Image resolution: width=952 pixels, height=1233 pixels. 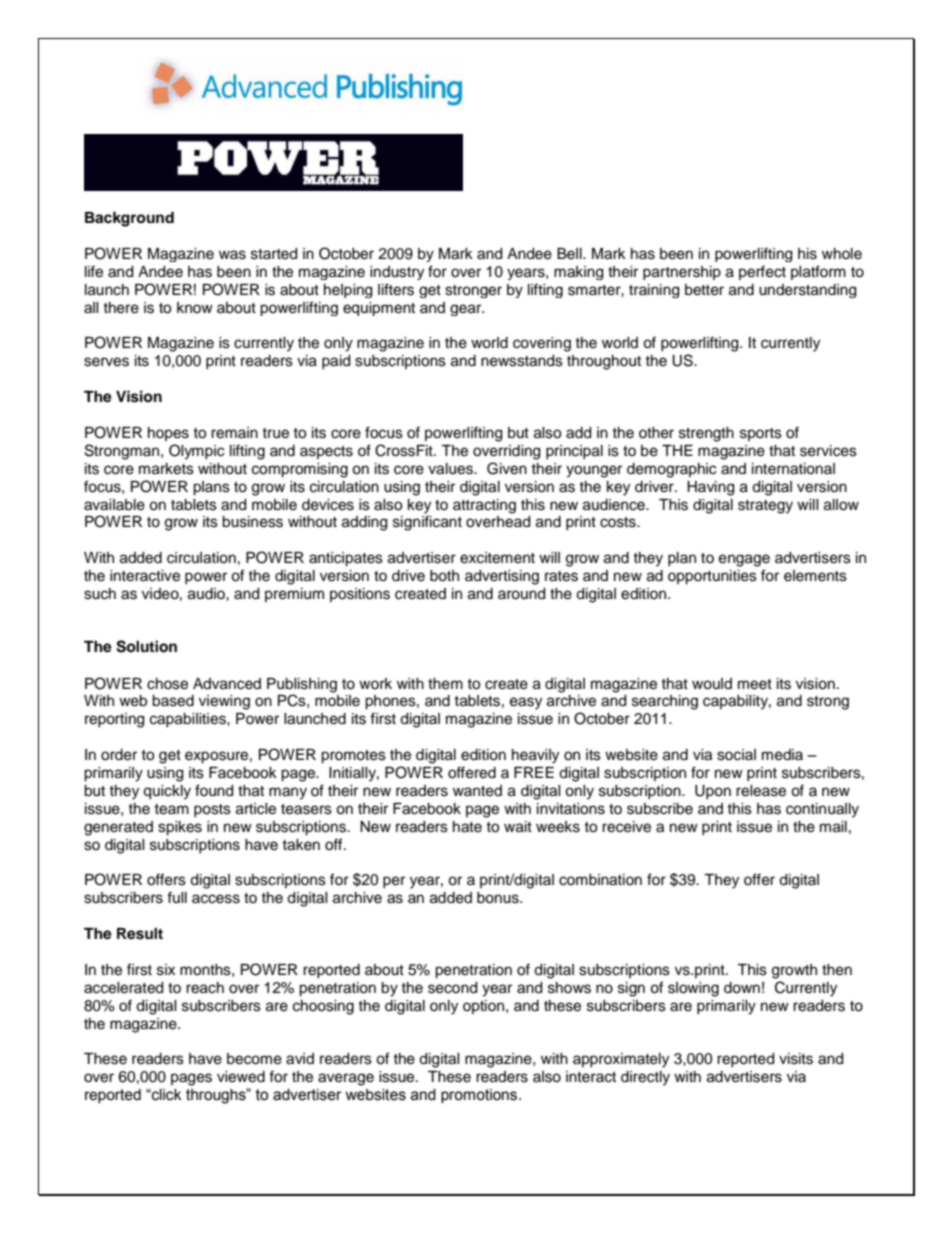 I want to click on capabilities, so click(x=189, y=720).
